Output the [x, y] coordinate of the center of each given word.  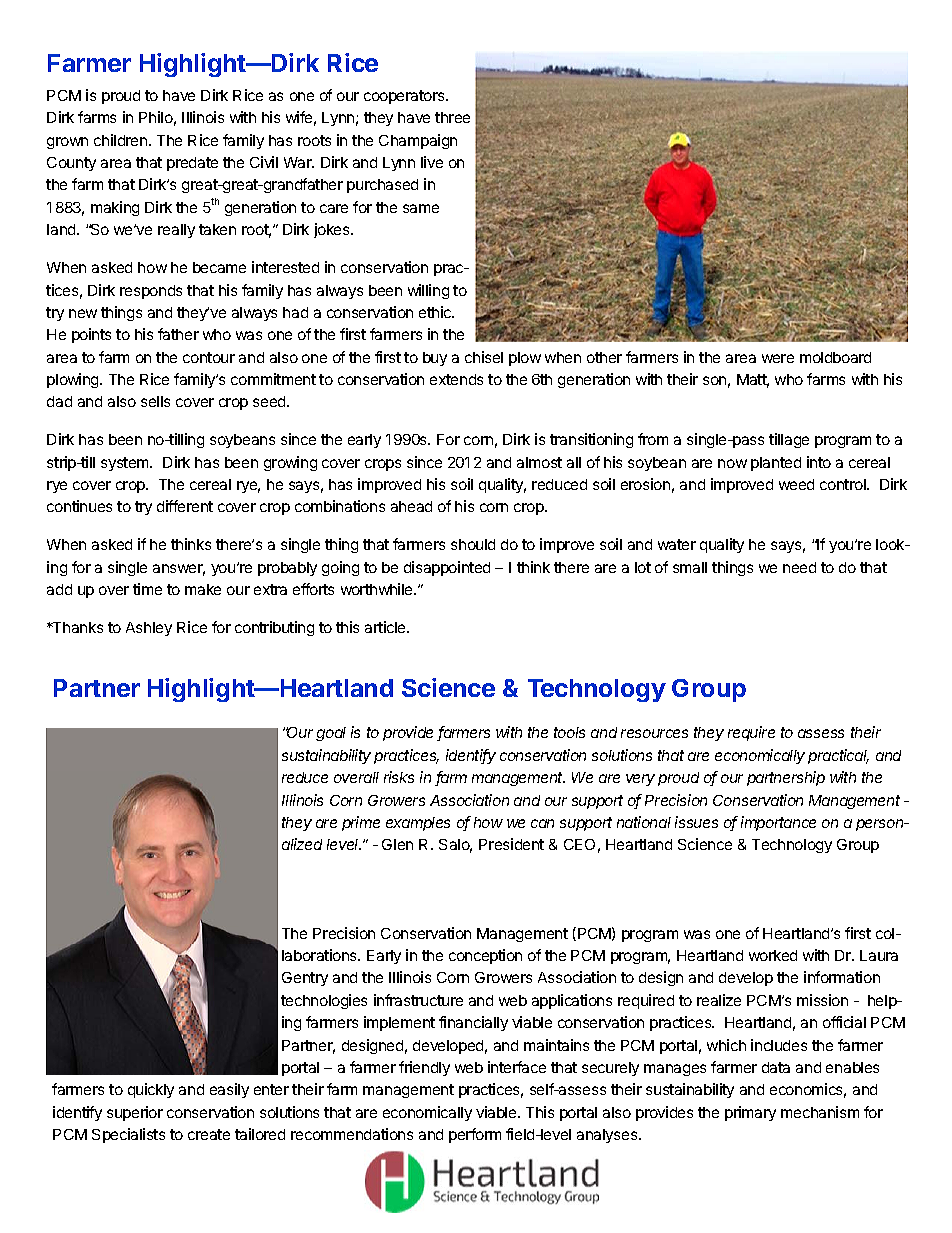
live [432, 162]
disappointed [447, 568]
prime [361, 823]
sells [155, 401]
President [511, 844]
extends [456, 379]
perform [475, 1135]
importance [778, 823]
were [778, 358]
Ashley [149, 629]
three [452, 117]
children [122, 140]
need [799, 567]
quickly [151, 1090]
